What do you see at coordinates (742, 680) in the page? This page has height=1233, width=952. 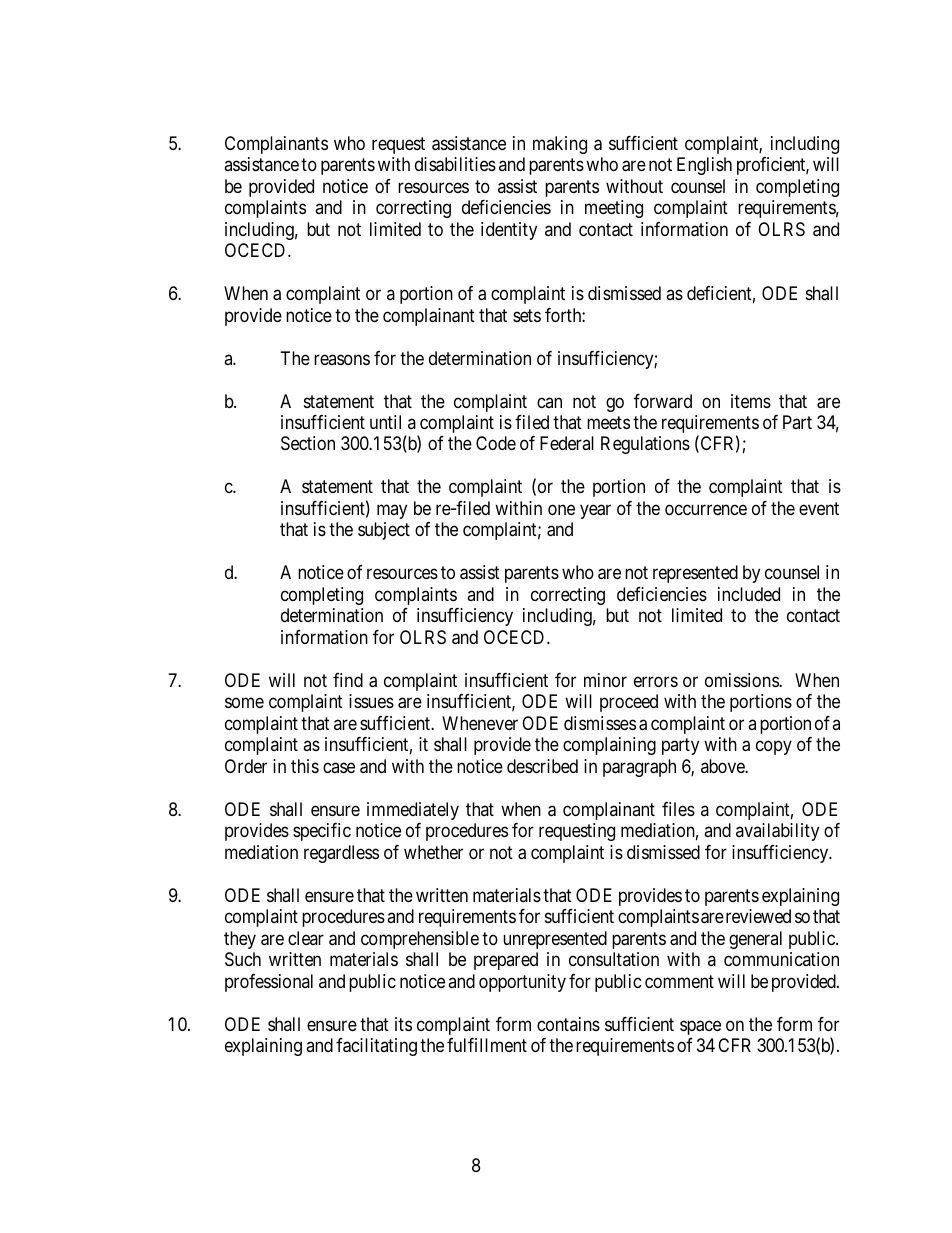 I see `omissions` at bounding box center [742, 680].
